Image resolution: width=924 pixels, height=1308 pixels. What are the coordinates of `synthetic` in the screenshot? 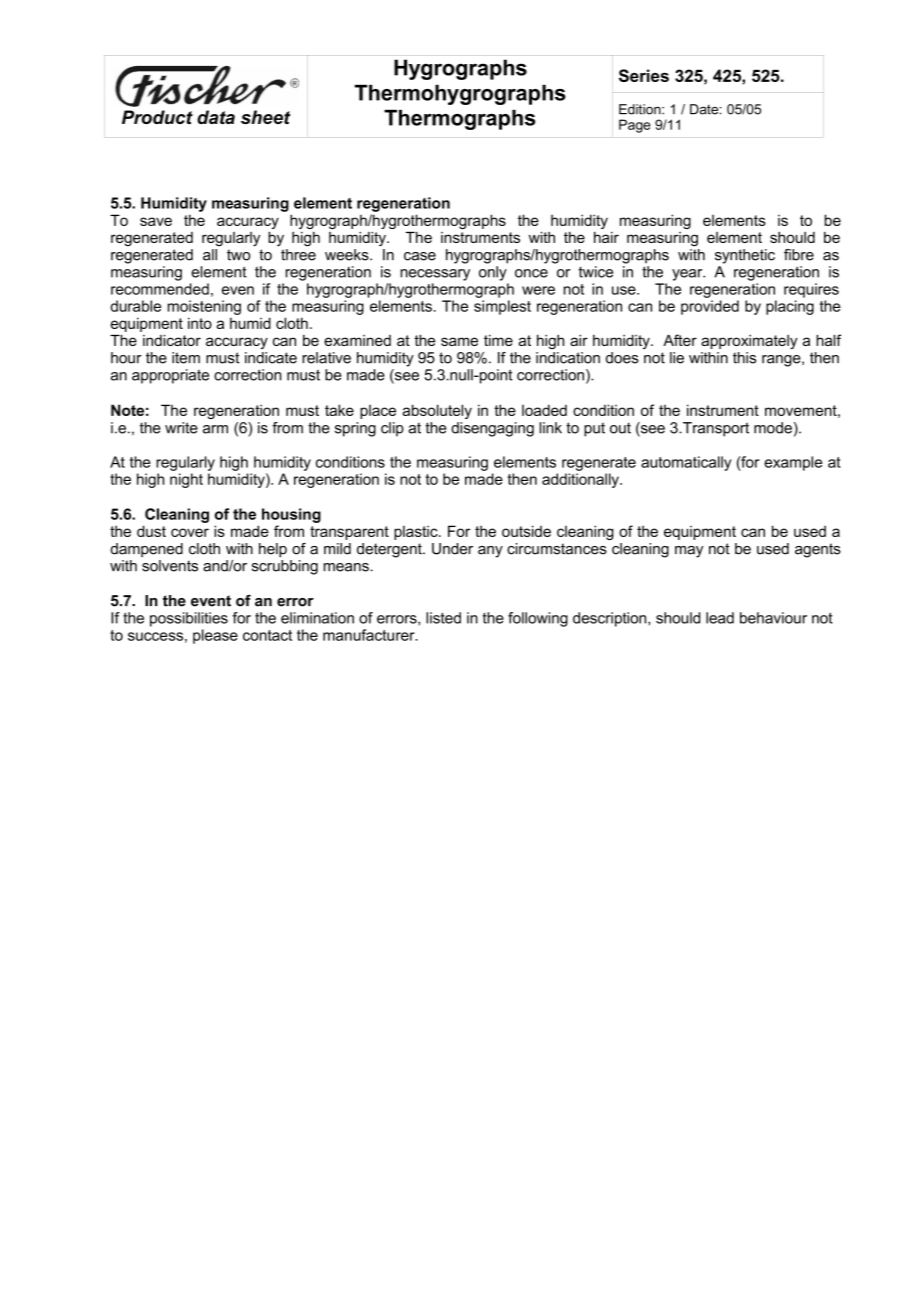 It's located at (745, 256).
